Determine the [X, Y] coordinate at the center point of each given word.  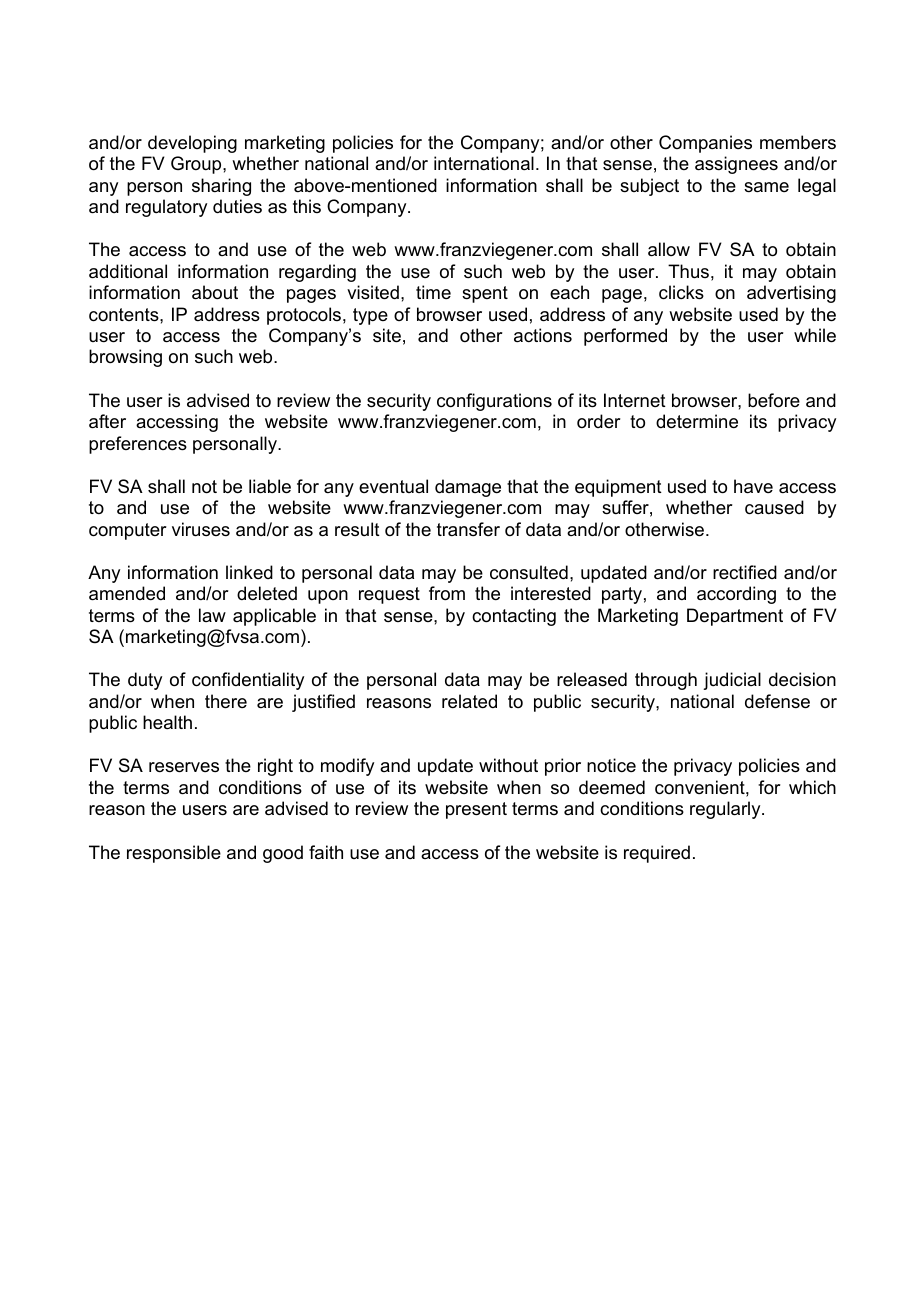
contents [125, 315]
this [307, 206]
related [469, 701]
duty [145, 681]
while [815, 335]
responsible [174, 854]
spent [485, 294]
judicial [732, 681]
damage [468, 488]
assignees [736, 165]
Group [197, 165]
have [753, 486]
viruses [201, 529]
